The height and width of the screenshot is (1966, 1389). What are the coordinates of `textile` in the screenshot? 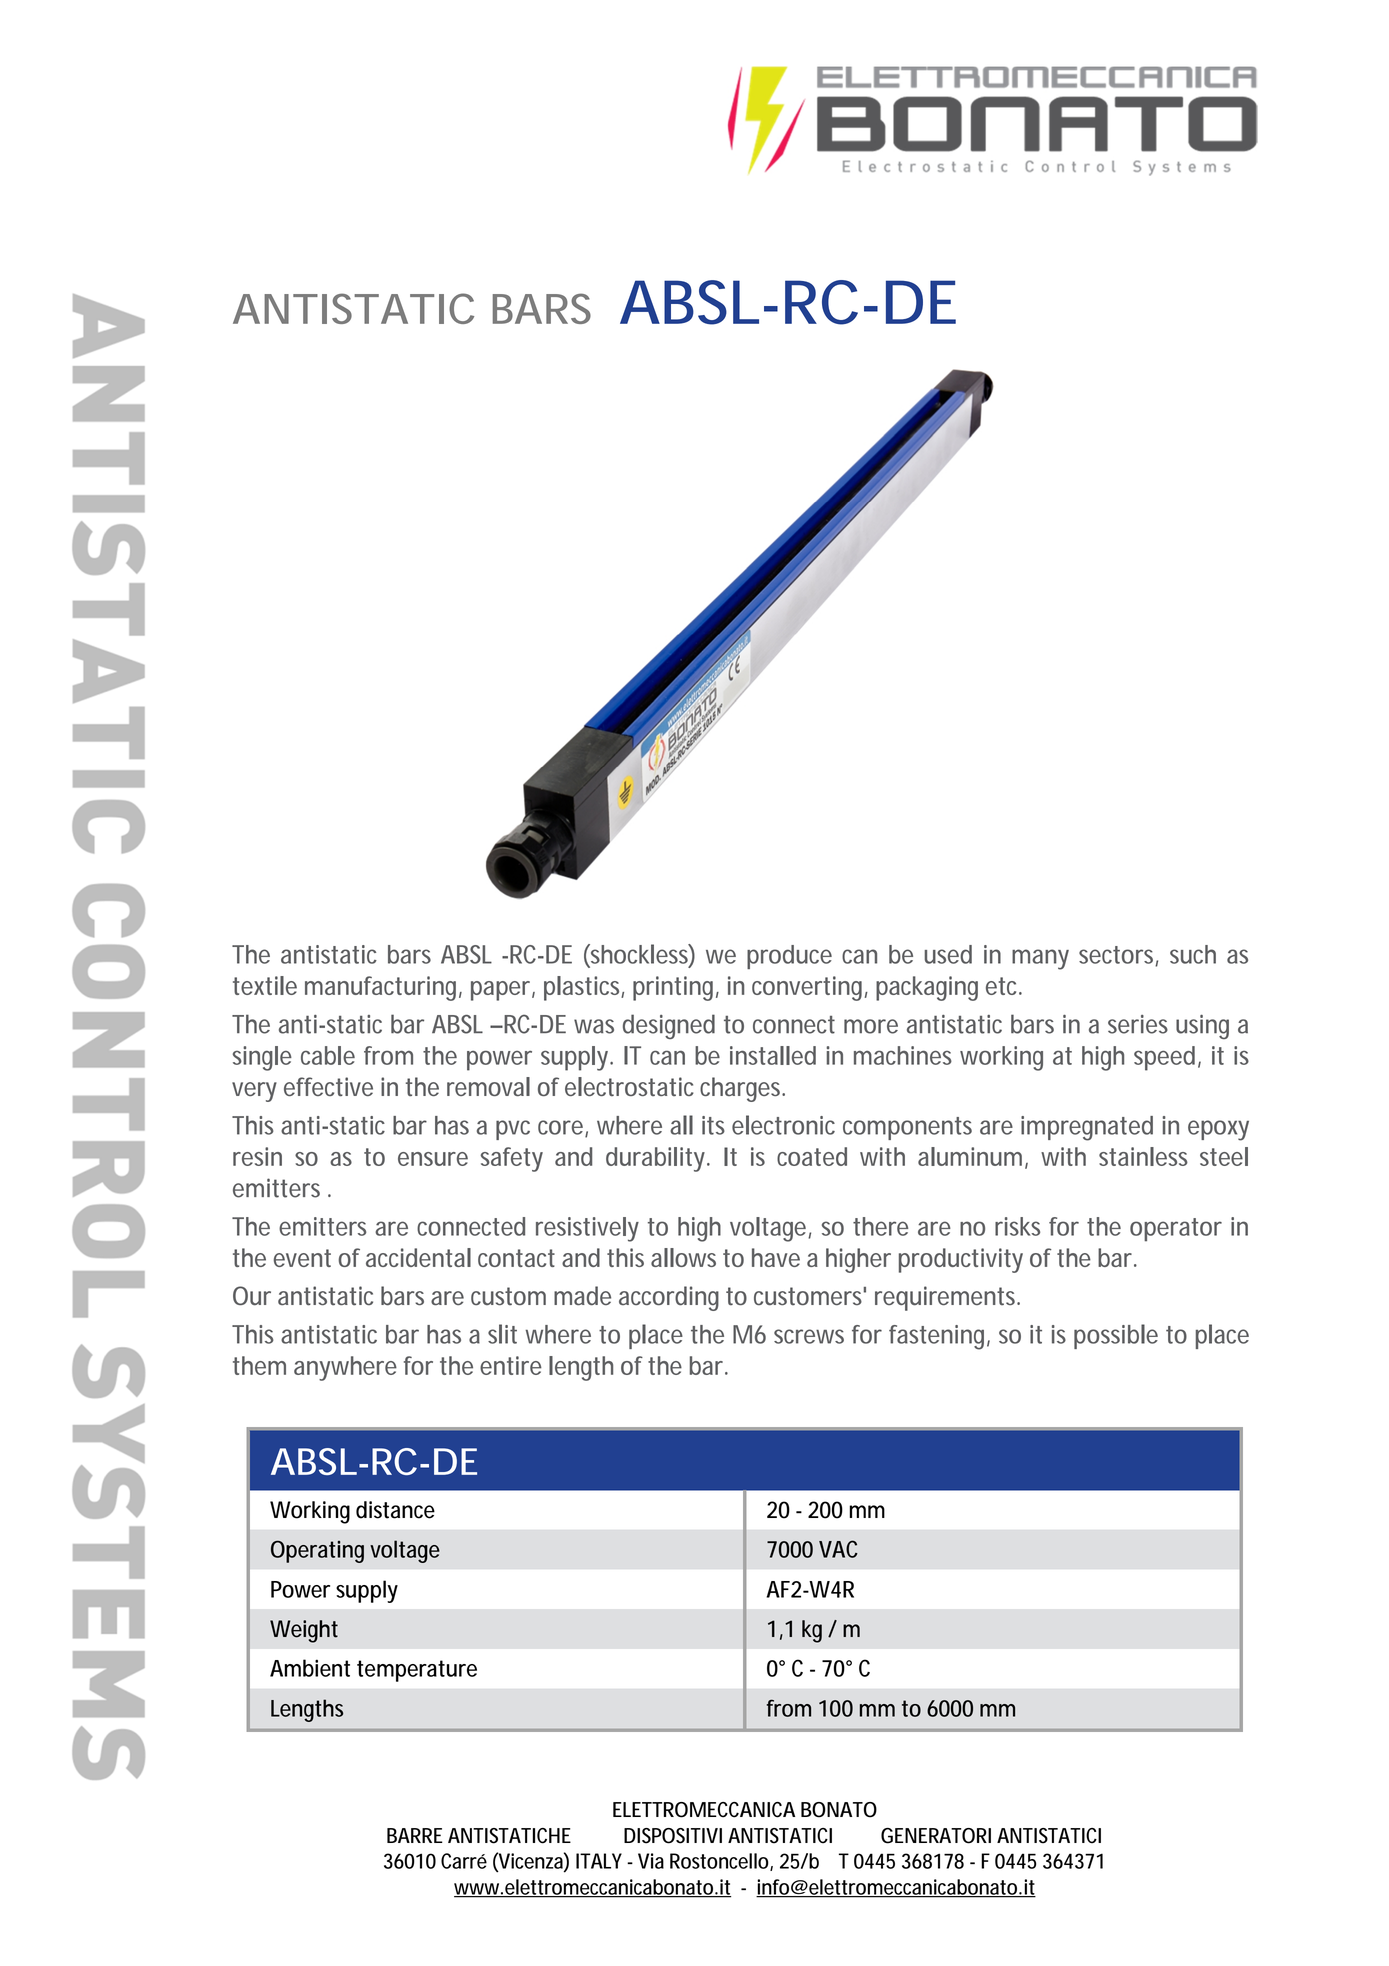 It's located at (265, 985).
